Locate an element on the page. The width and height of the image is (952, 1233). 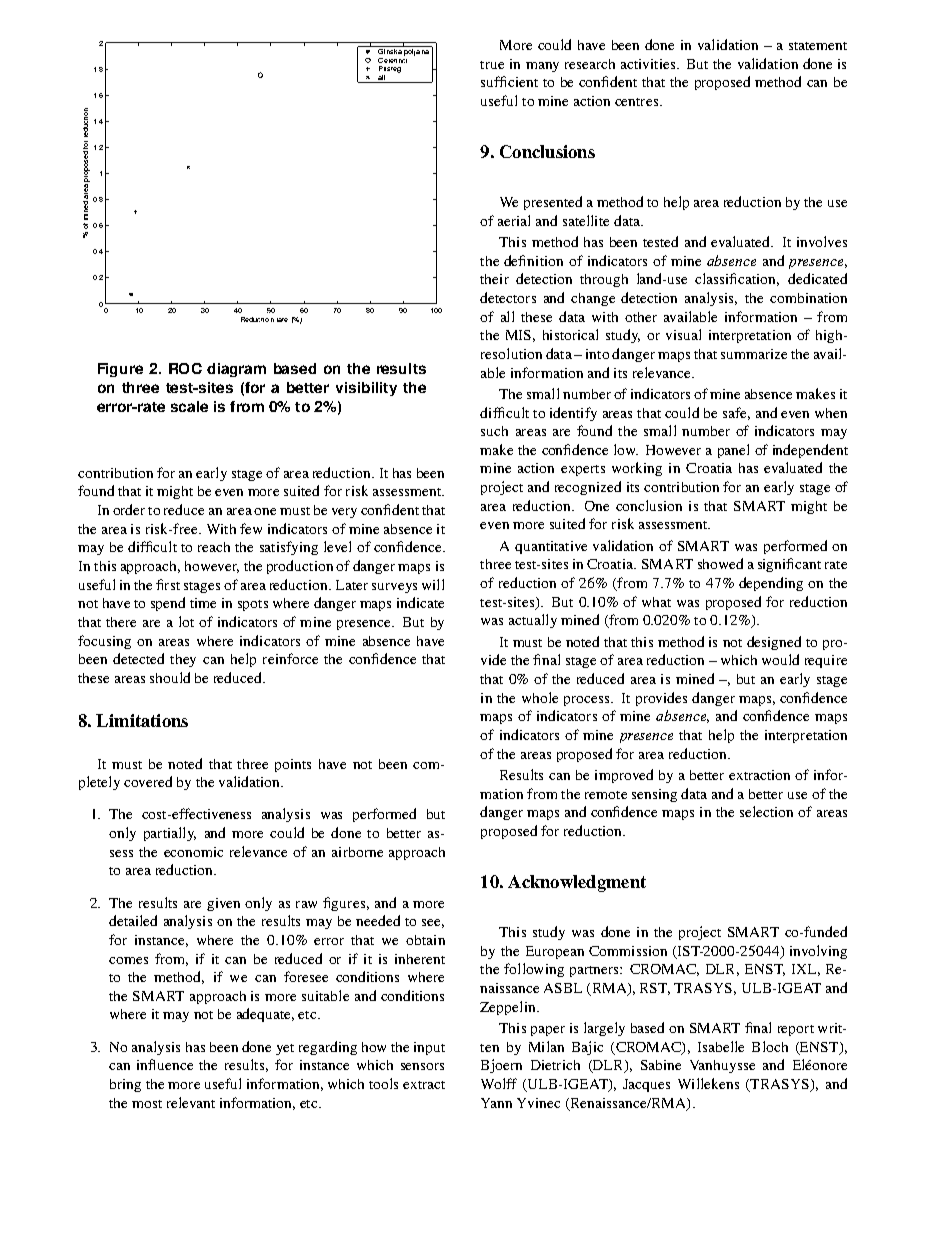
Isabelle is located at coordinates (721, 1046).
